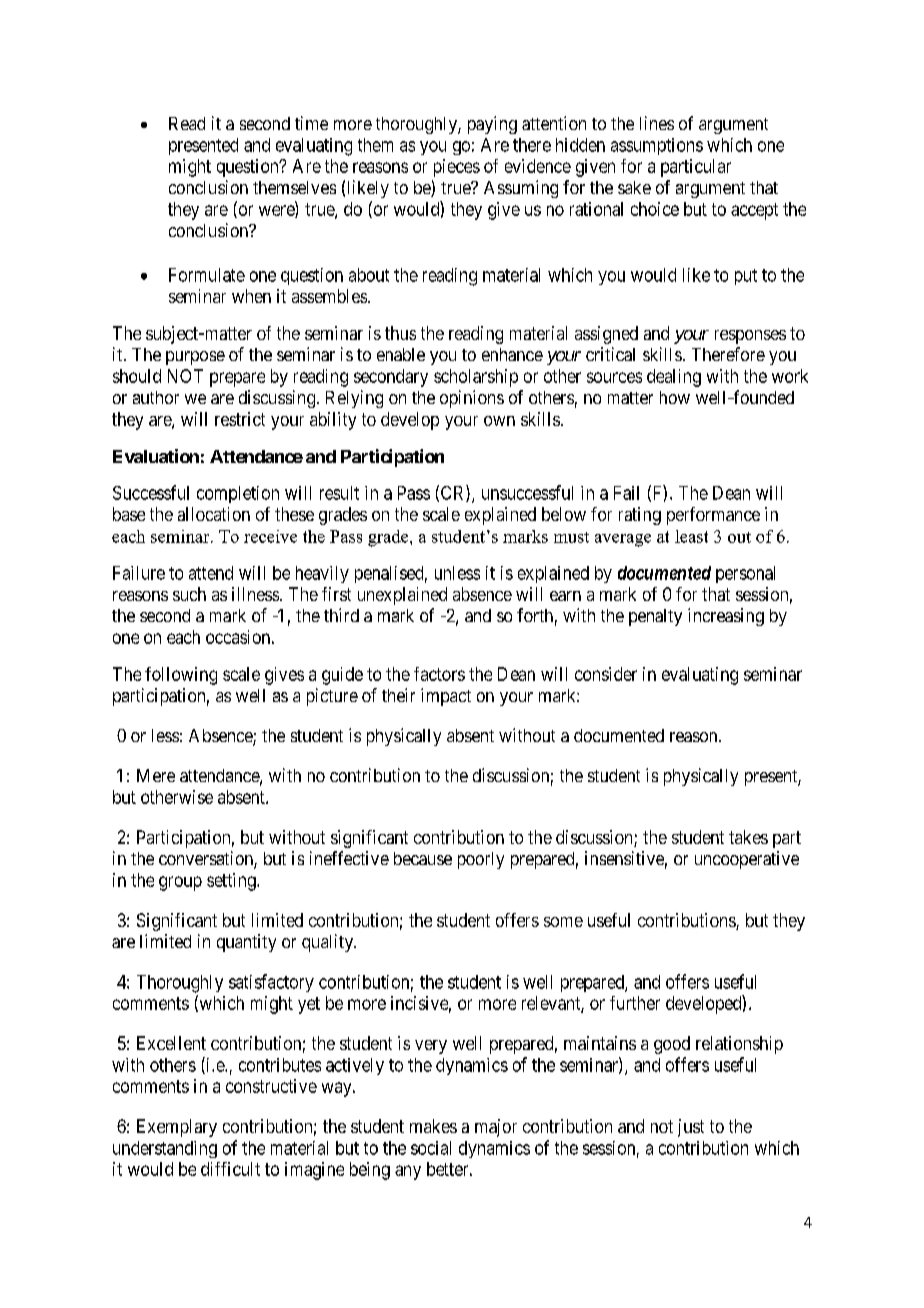 The image size is (924, 1308). What do you see at coordinates (240, 419) in the screenshot?
I see `restrict` at bounding box center [240, 419].
